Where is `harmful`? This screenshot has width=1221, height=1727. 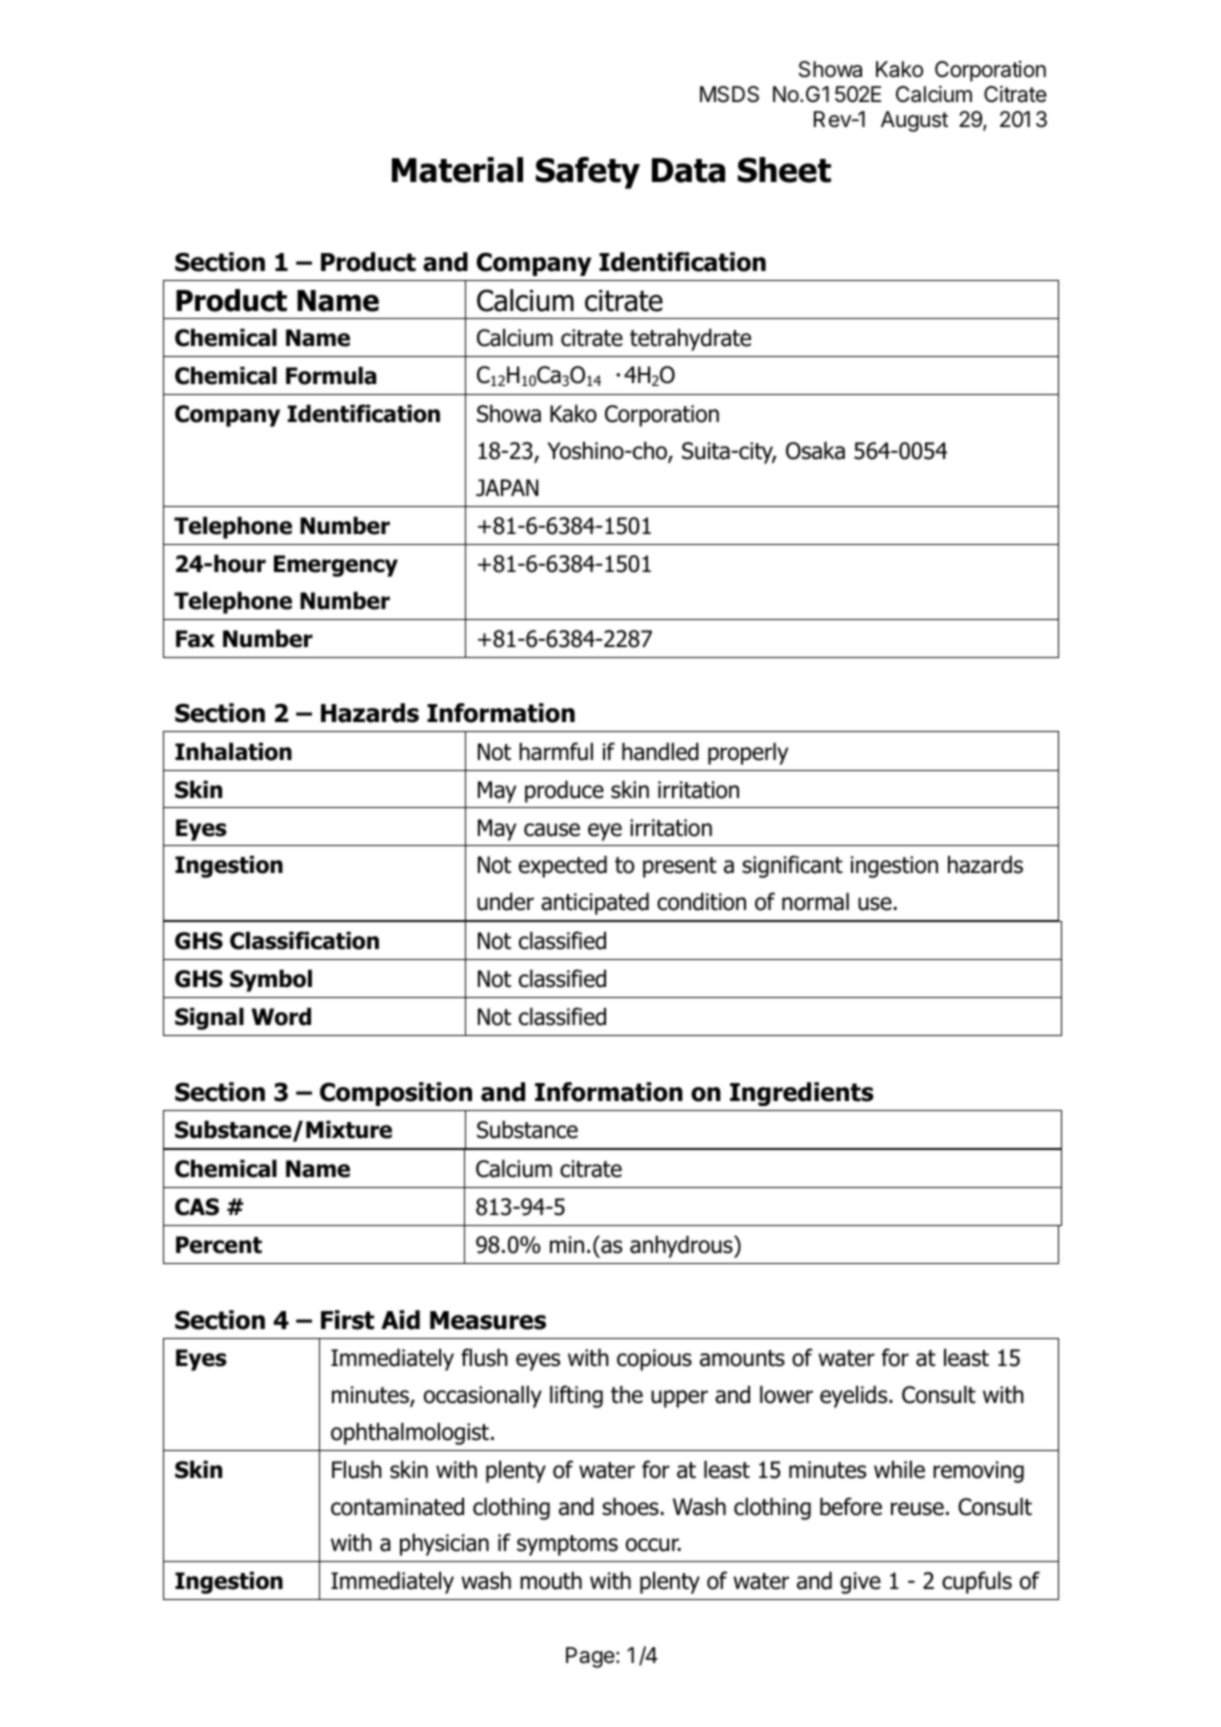 harmful is located at coordinates (556, 751).
